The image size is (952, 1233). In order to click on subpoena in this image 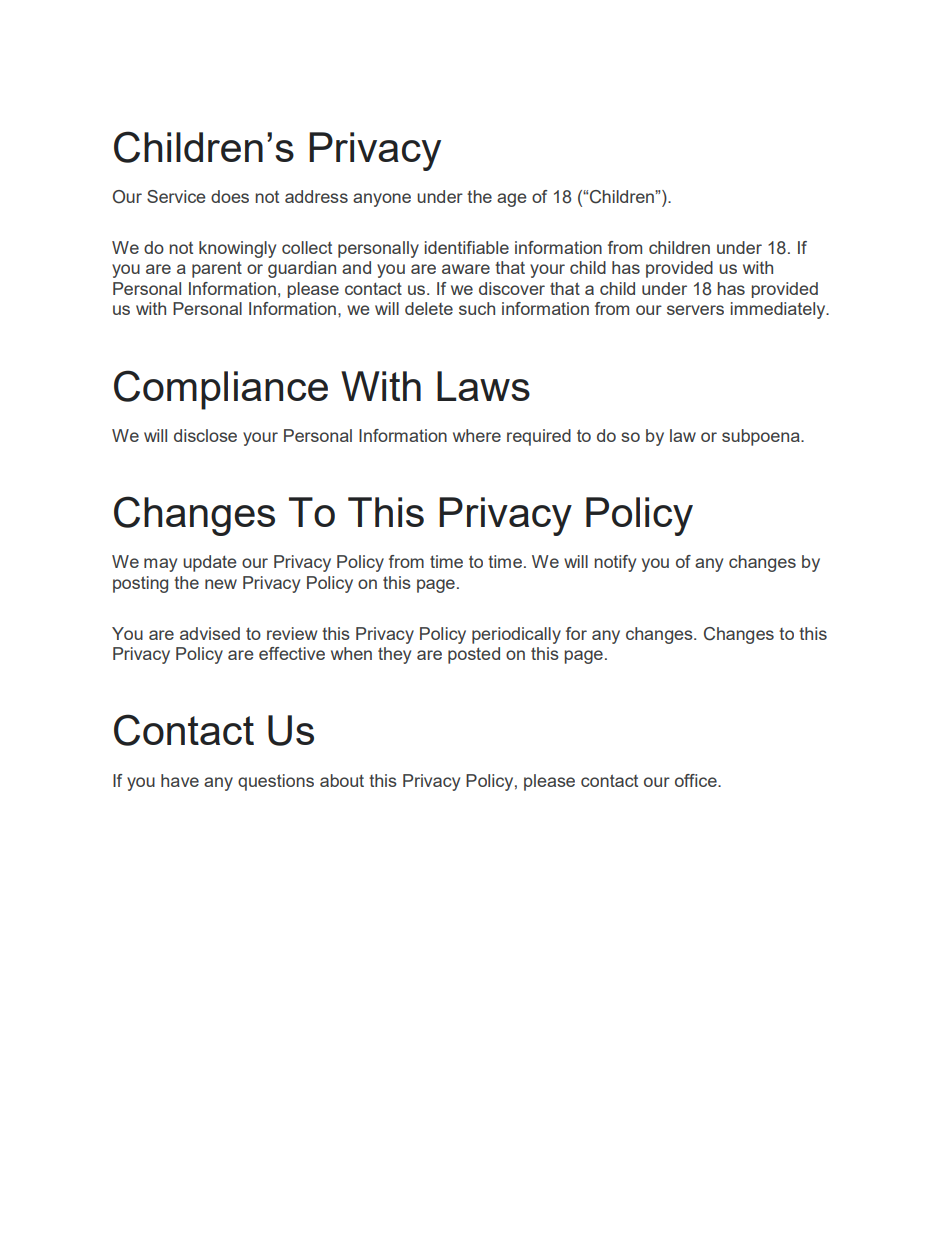, I will do `click(762, 437)`.
